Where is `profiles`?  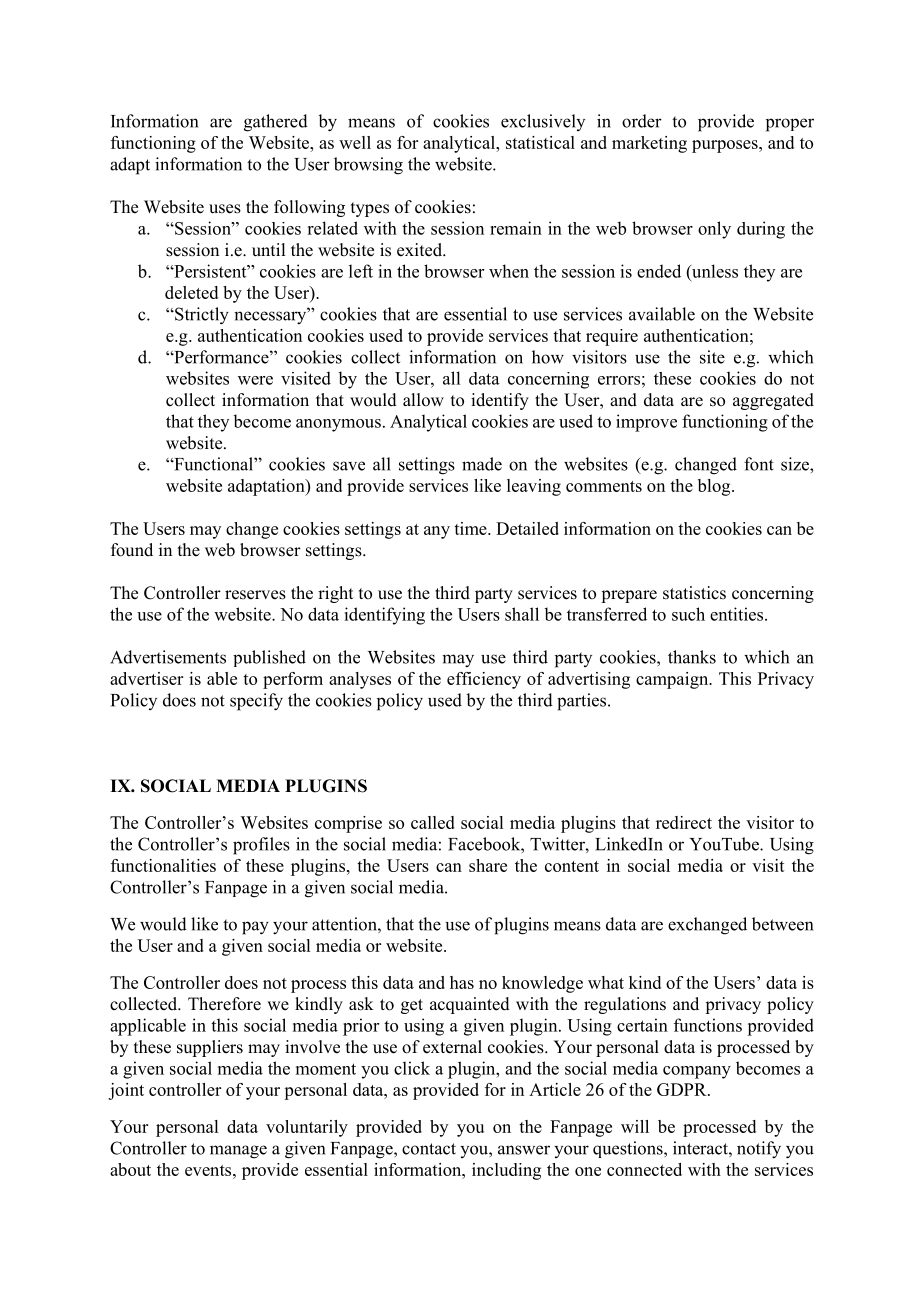 profiles is located at coordinates (261, 846).
